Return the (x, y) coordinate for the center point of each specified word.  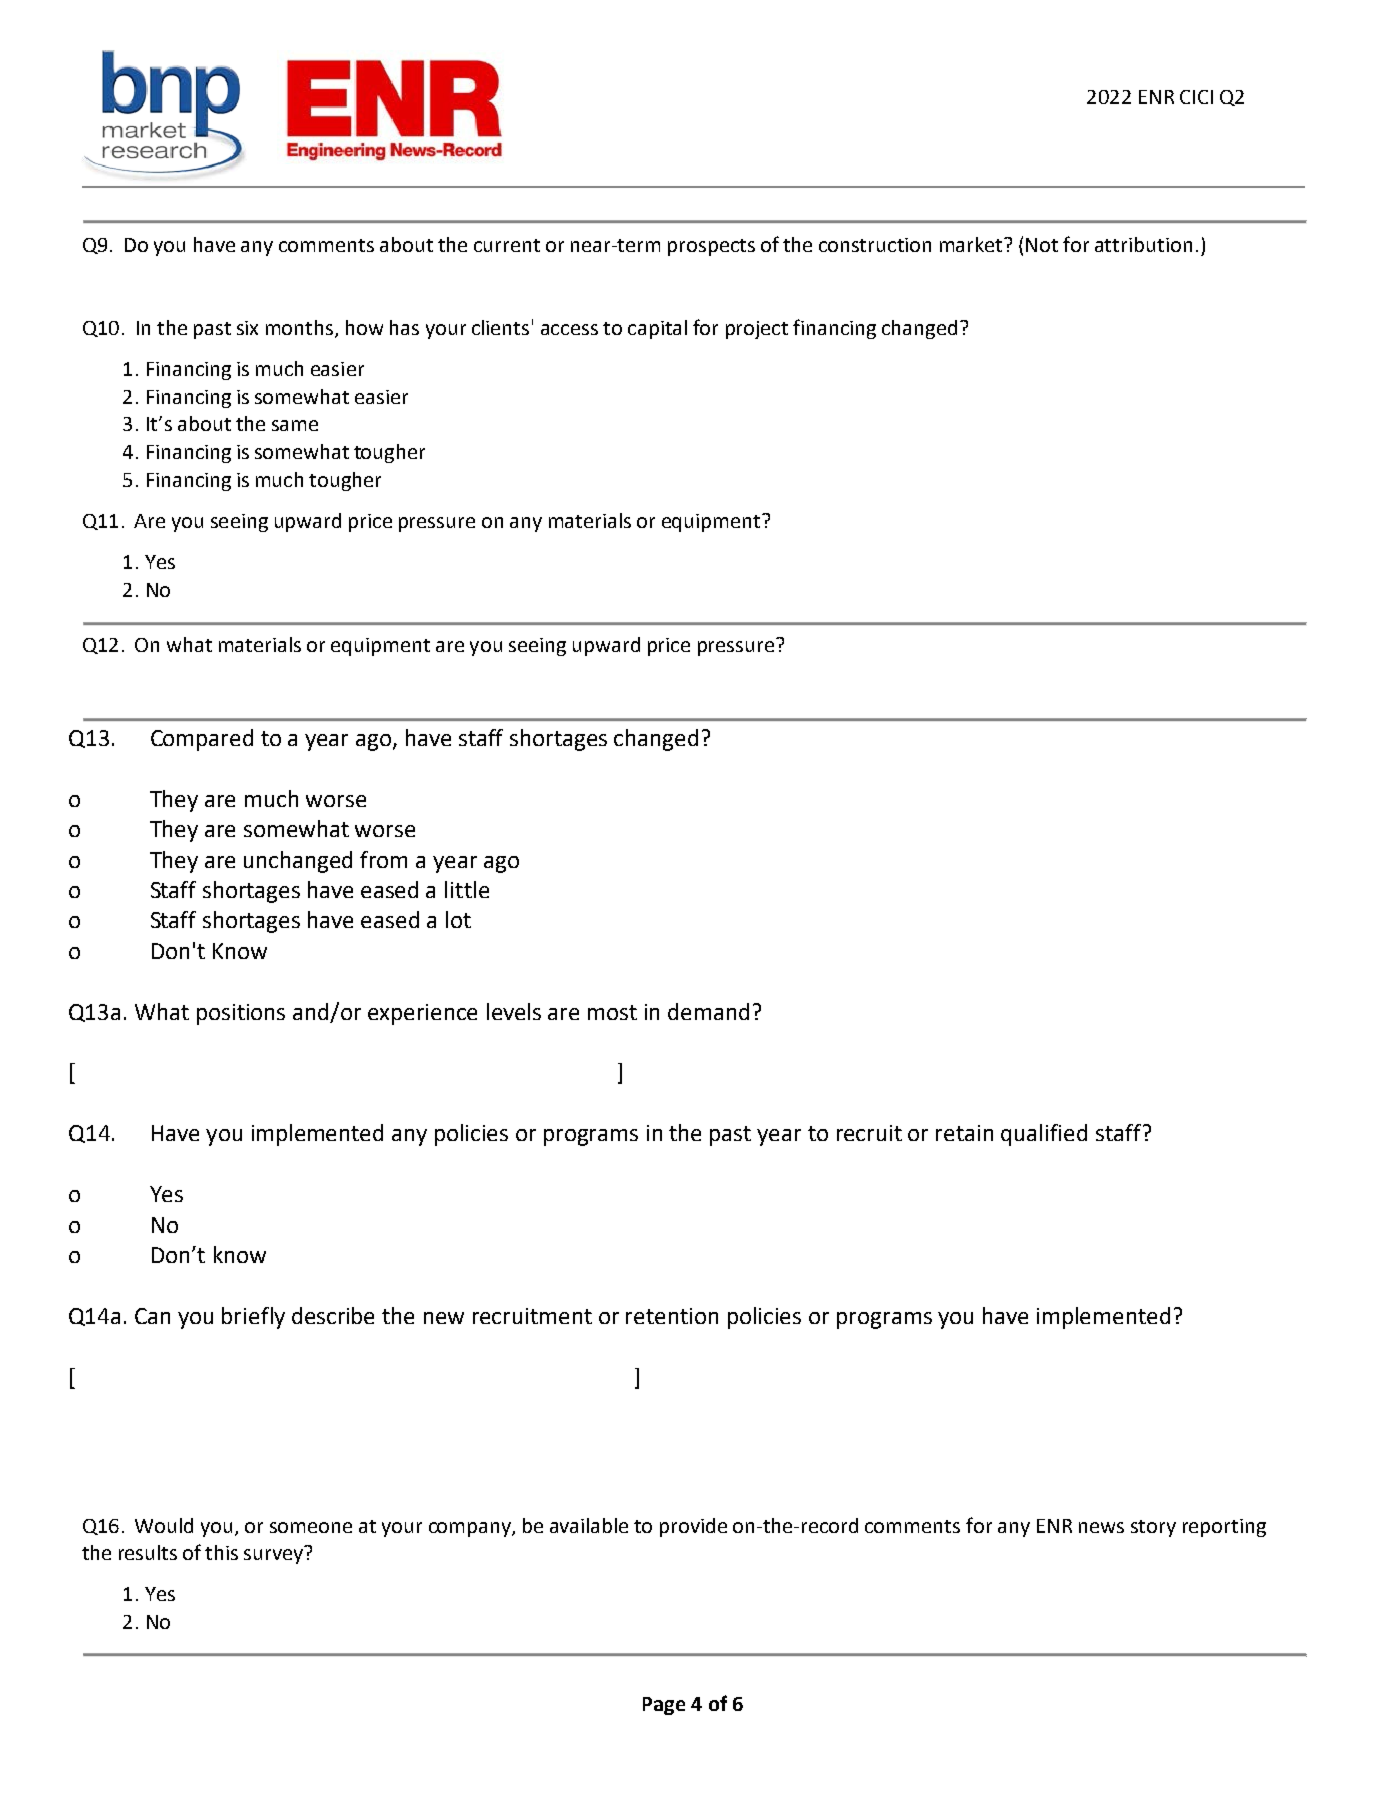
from (383, 859)
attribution (1143, 244)
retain (964, 1133)
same (295, 425)
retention (672, 1316)
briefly (253, 1318)
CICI (1196, 97)
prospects (711, 247)
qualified (1044, 1135)
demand (708, 1011)
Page (664, 1706)
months (299, 327)
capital (657, 329)
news (1101, 1527)
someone (311, 1527)
